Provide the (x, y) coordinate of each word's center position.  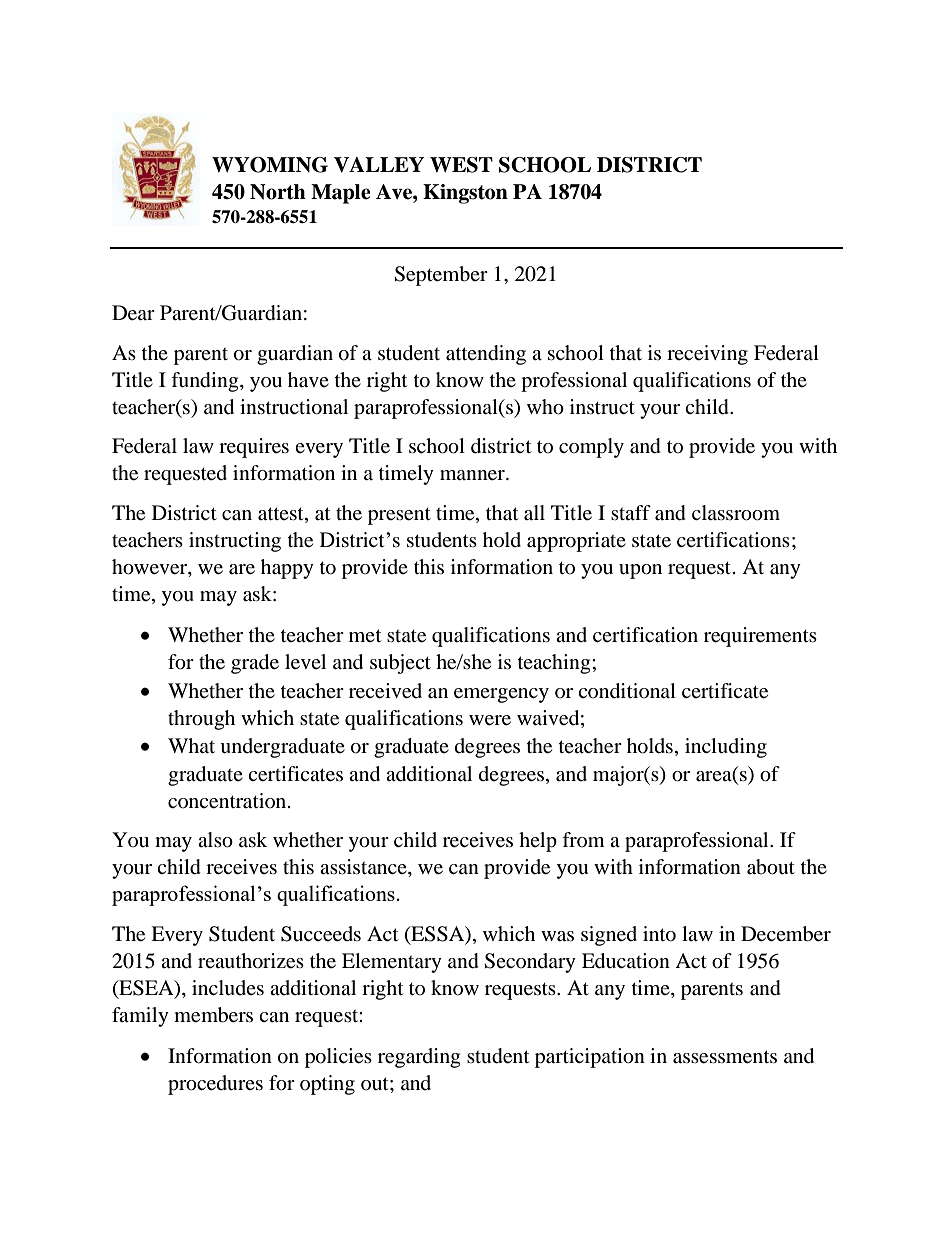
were (490, 720)
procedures (215, 1085)
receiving (707, 355)
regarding (419, 1058)
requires (254, 448)
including (726, 748)
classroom (736, 513)
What (191, 745)
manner (473, 475)
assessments (725, 1057)
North (278, 192)
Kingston (465, 194)
